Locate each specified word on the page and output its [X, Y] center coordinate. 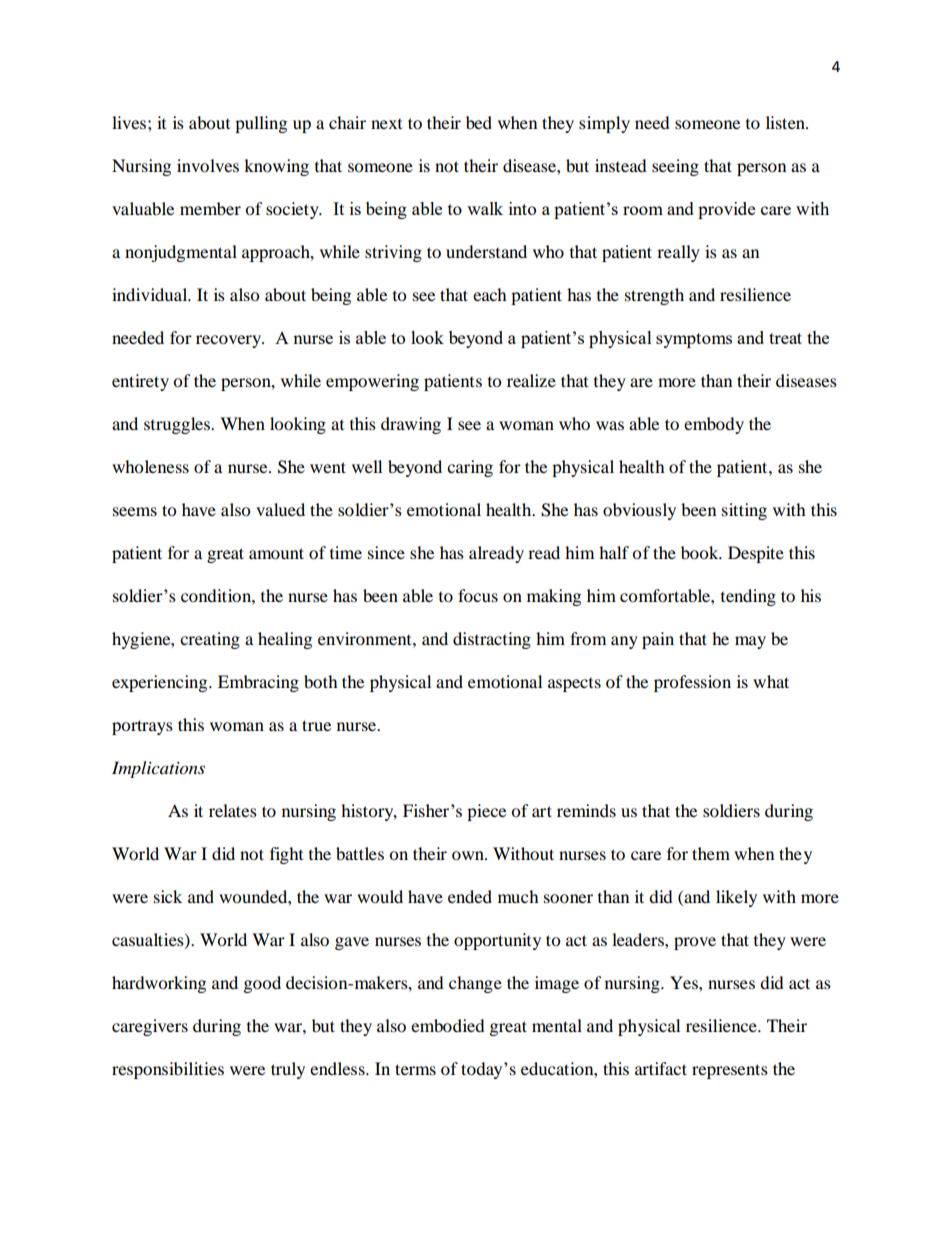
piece [486, 812]
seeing [675, 167]
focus [478, 595]
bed [479, 122]
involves [208, 165]
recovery [230, 341]
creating [210, 640]
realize [531, 380]
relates [233, 810]
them [711, 853]
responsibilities [168, 1070]
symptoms [694, 340]
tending [748, 597]
